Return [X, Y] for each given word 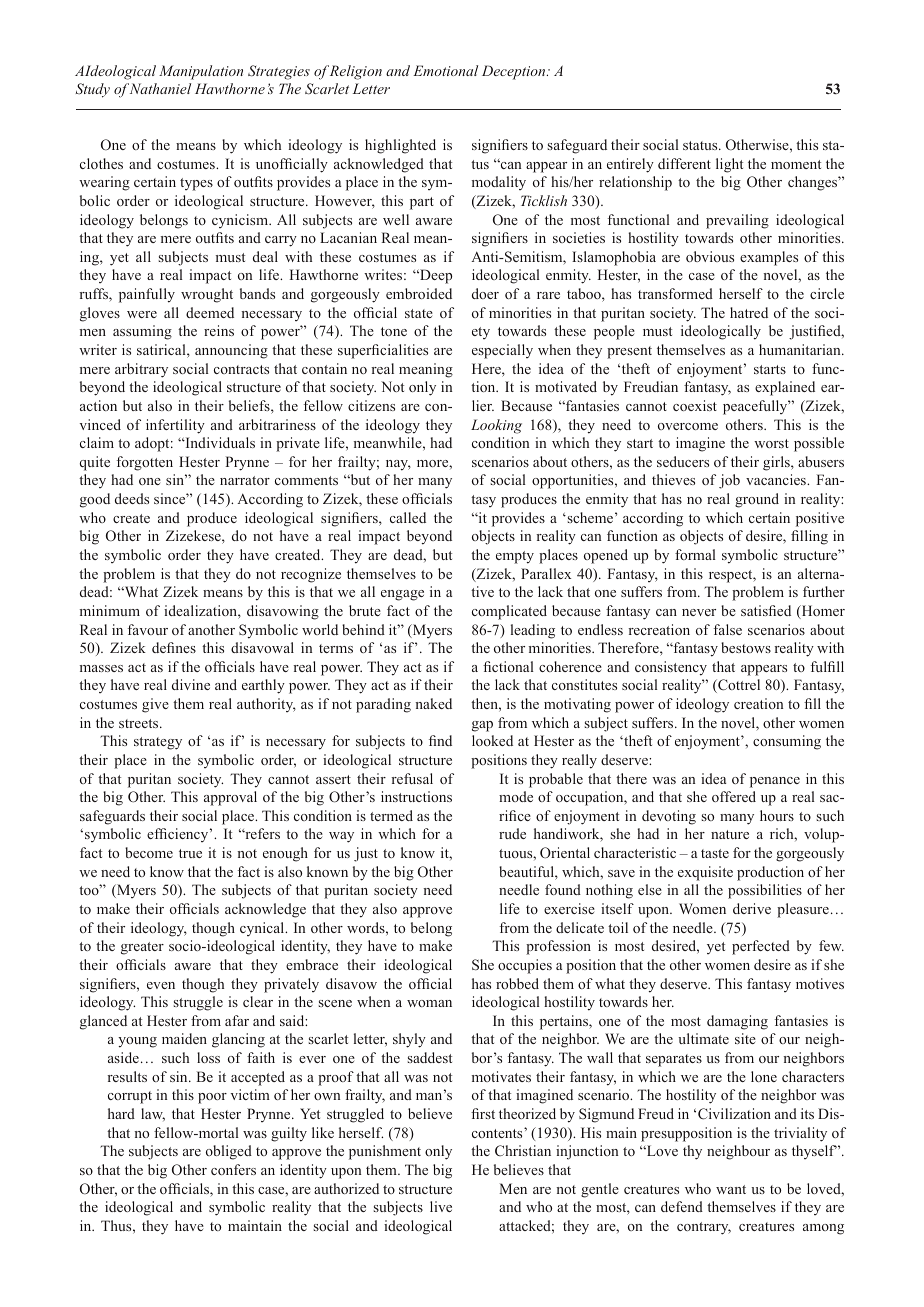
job [729, 481]
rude [512, 833]
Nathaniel [160, 88]
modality [499, 183]
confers [233, 1169]
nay [398, 465]
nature [730, 834]
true [190, 853]
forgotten [145, 463]
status [701, 145]
